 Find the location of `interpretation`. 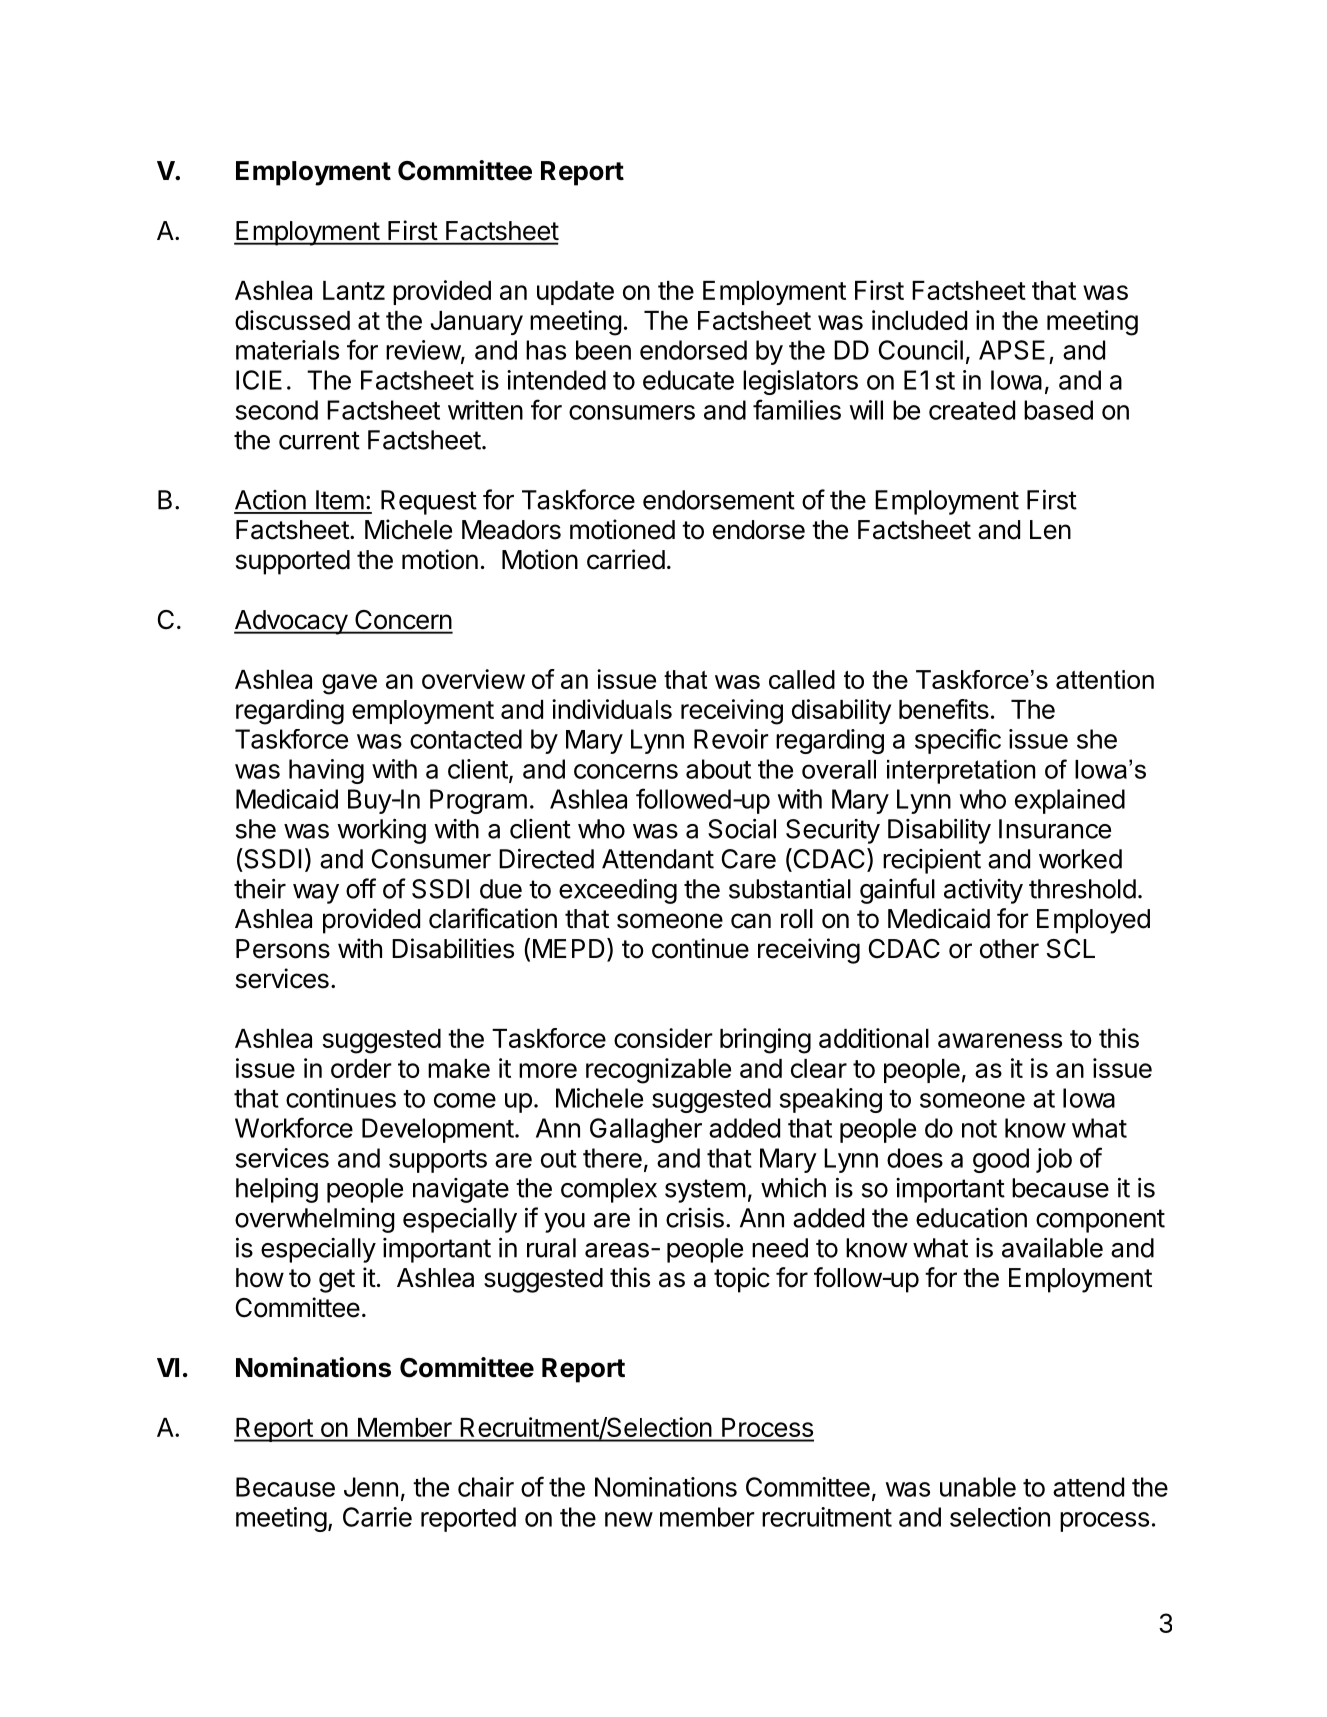

interpretation is located at coordinates (961, 772).
